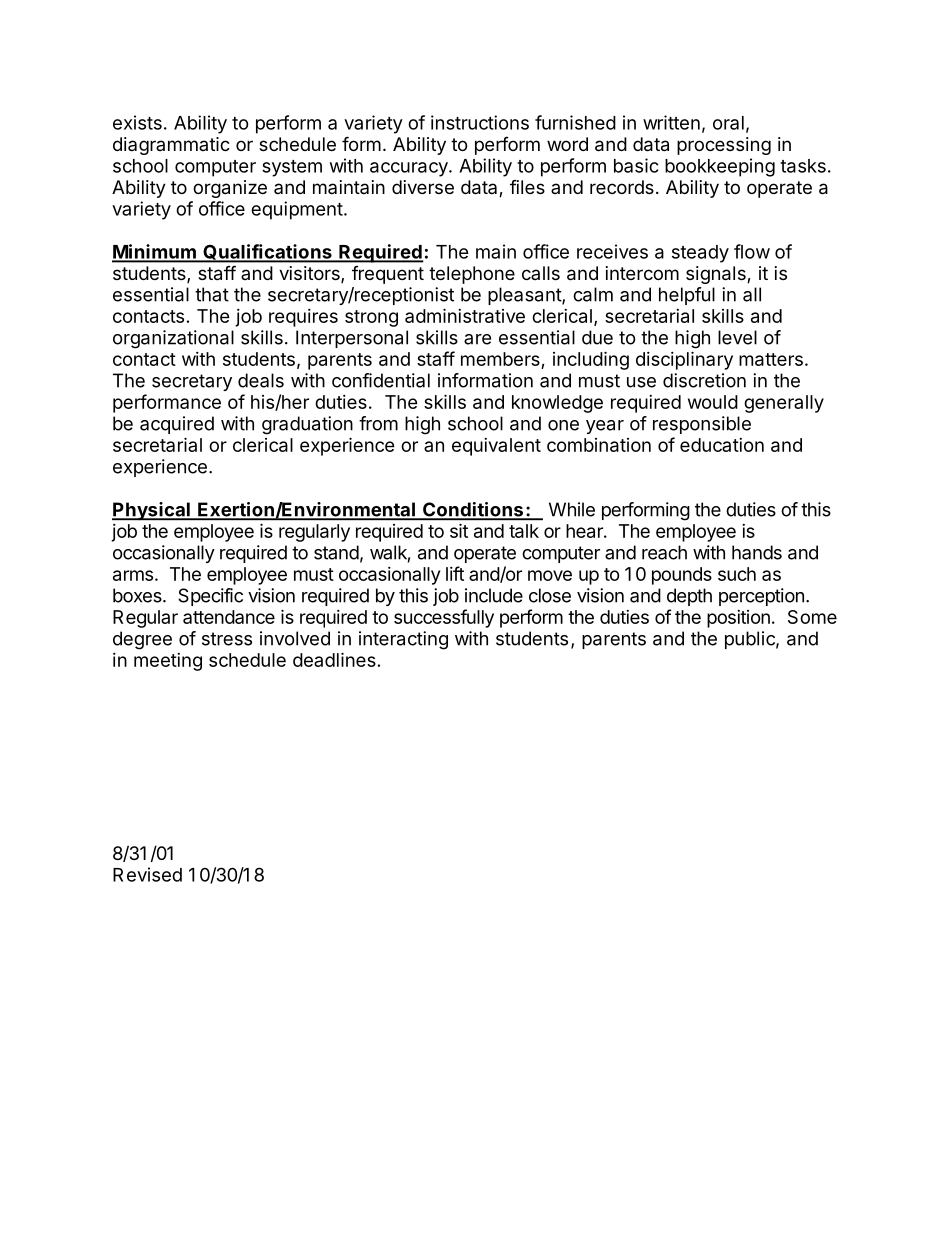 The width and height of the page is (952, 1233). What do you see at coordinates (473, 510) in the page?
I see `Conditions` at bounding box center [473, 510].
